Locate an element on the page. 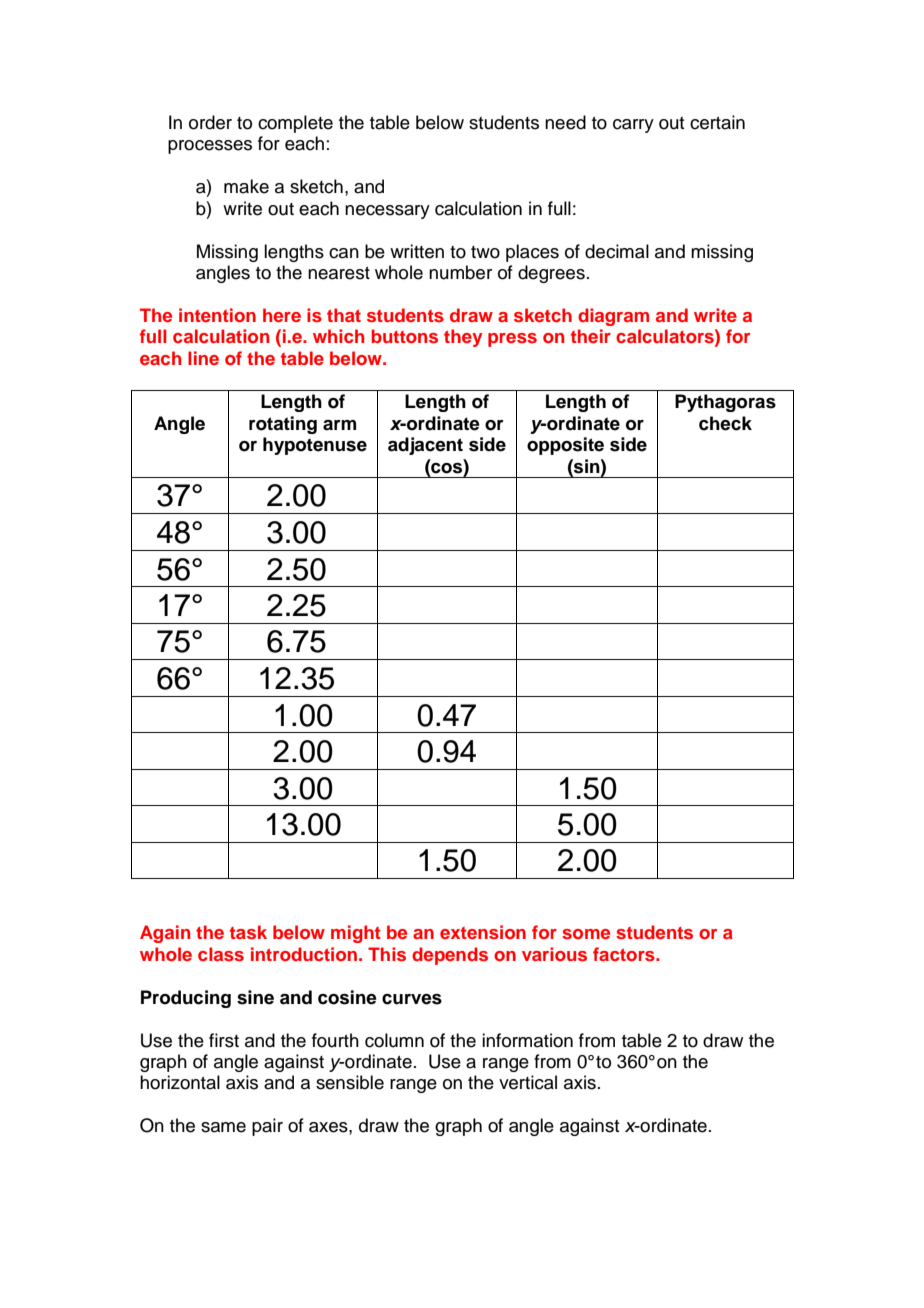 The image size is (924, 1308). carry is located at coordinates (633, 126).
